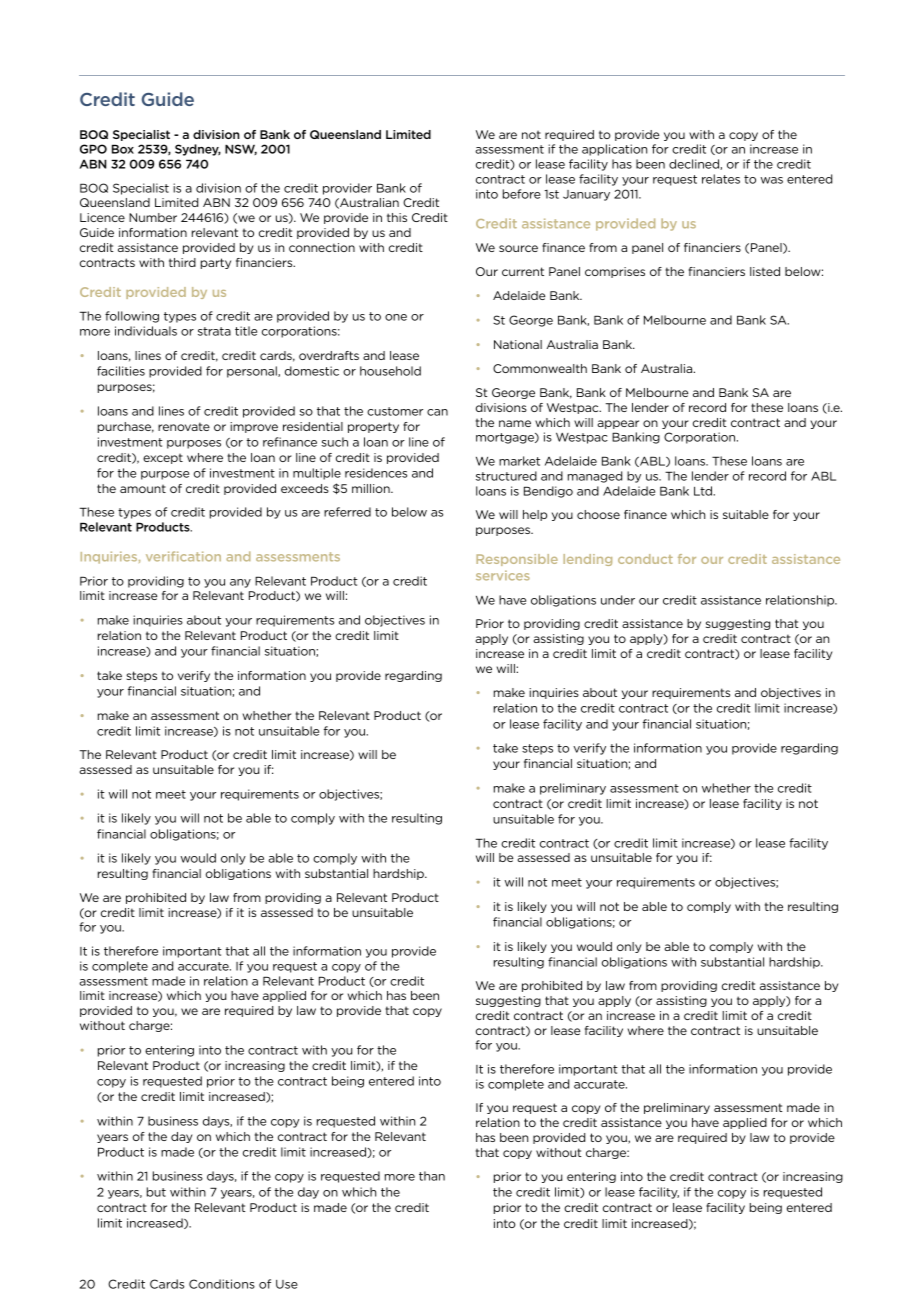 Image resolution: width=924 pixels, height=1308 pixels. Describe the element at coordinates (618, 600) in the page. I see `under` at that location.
